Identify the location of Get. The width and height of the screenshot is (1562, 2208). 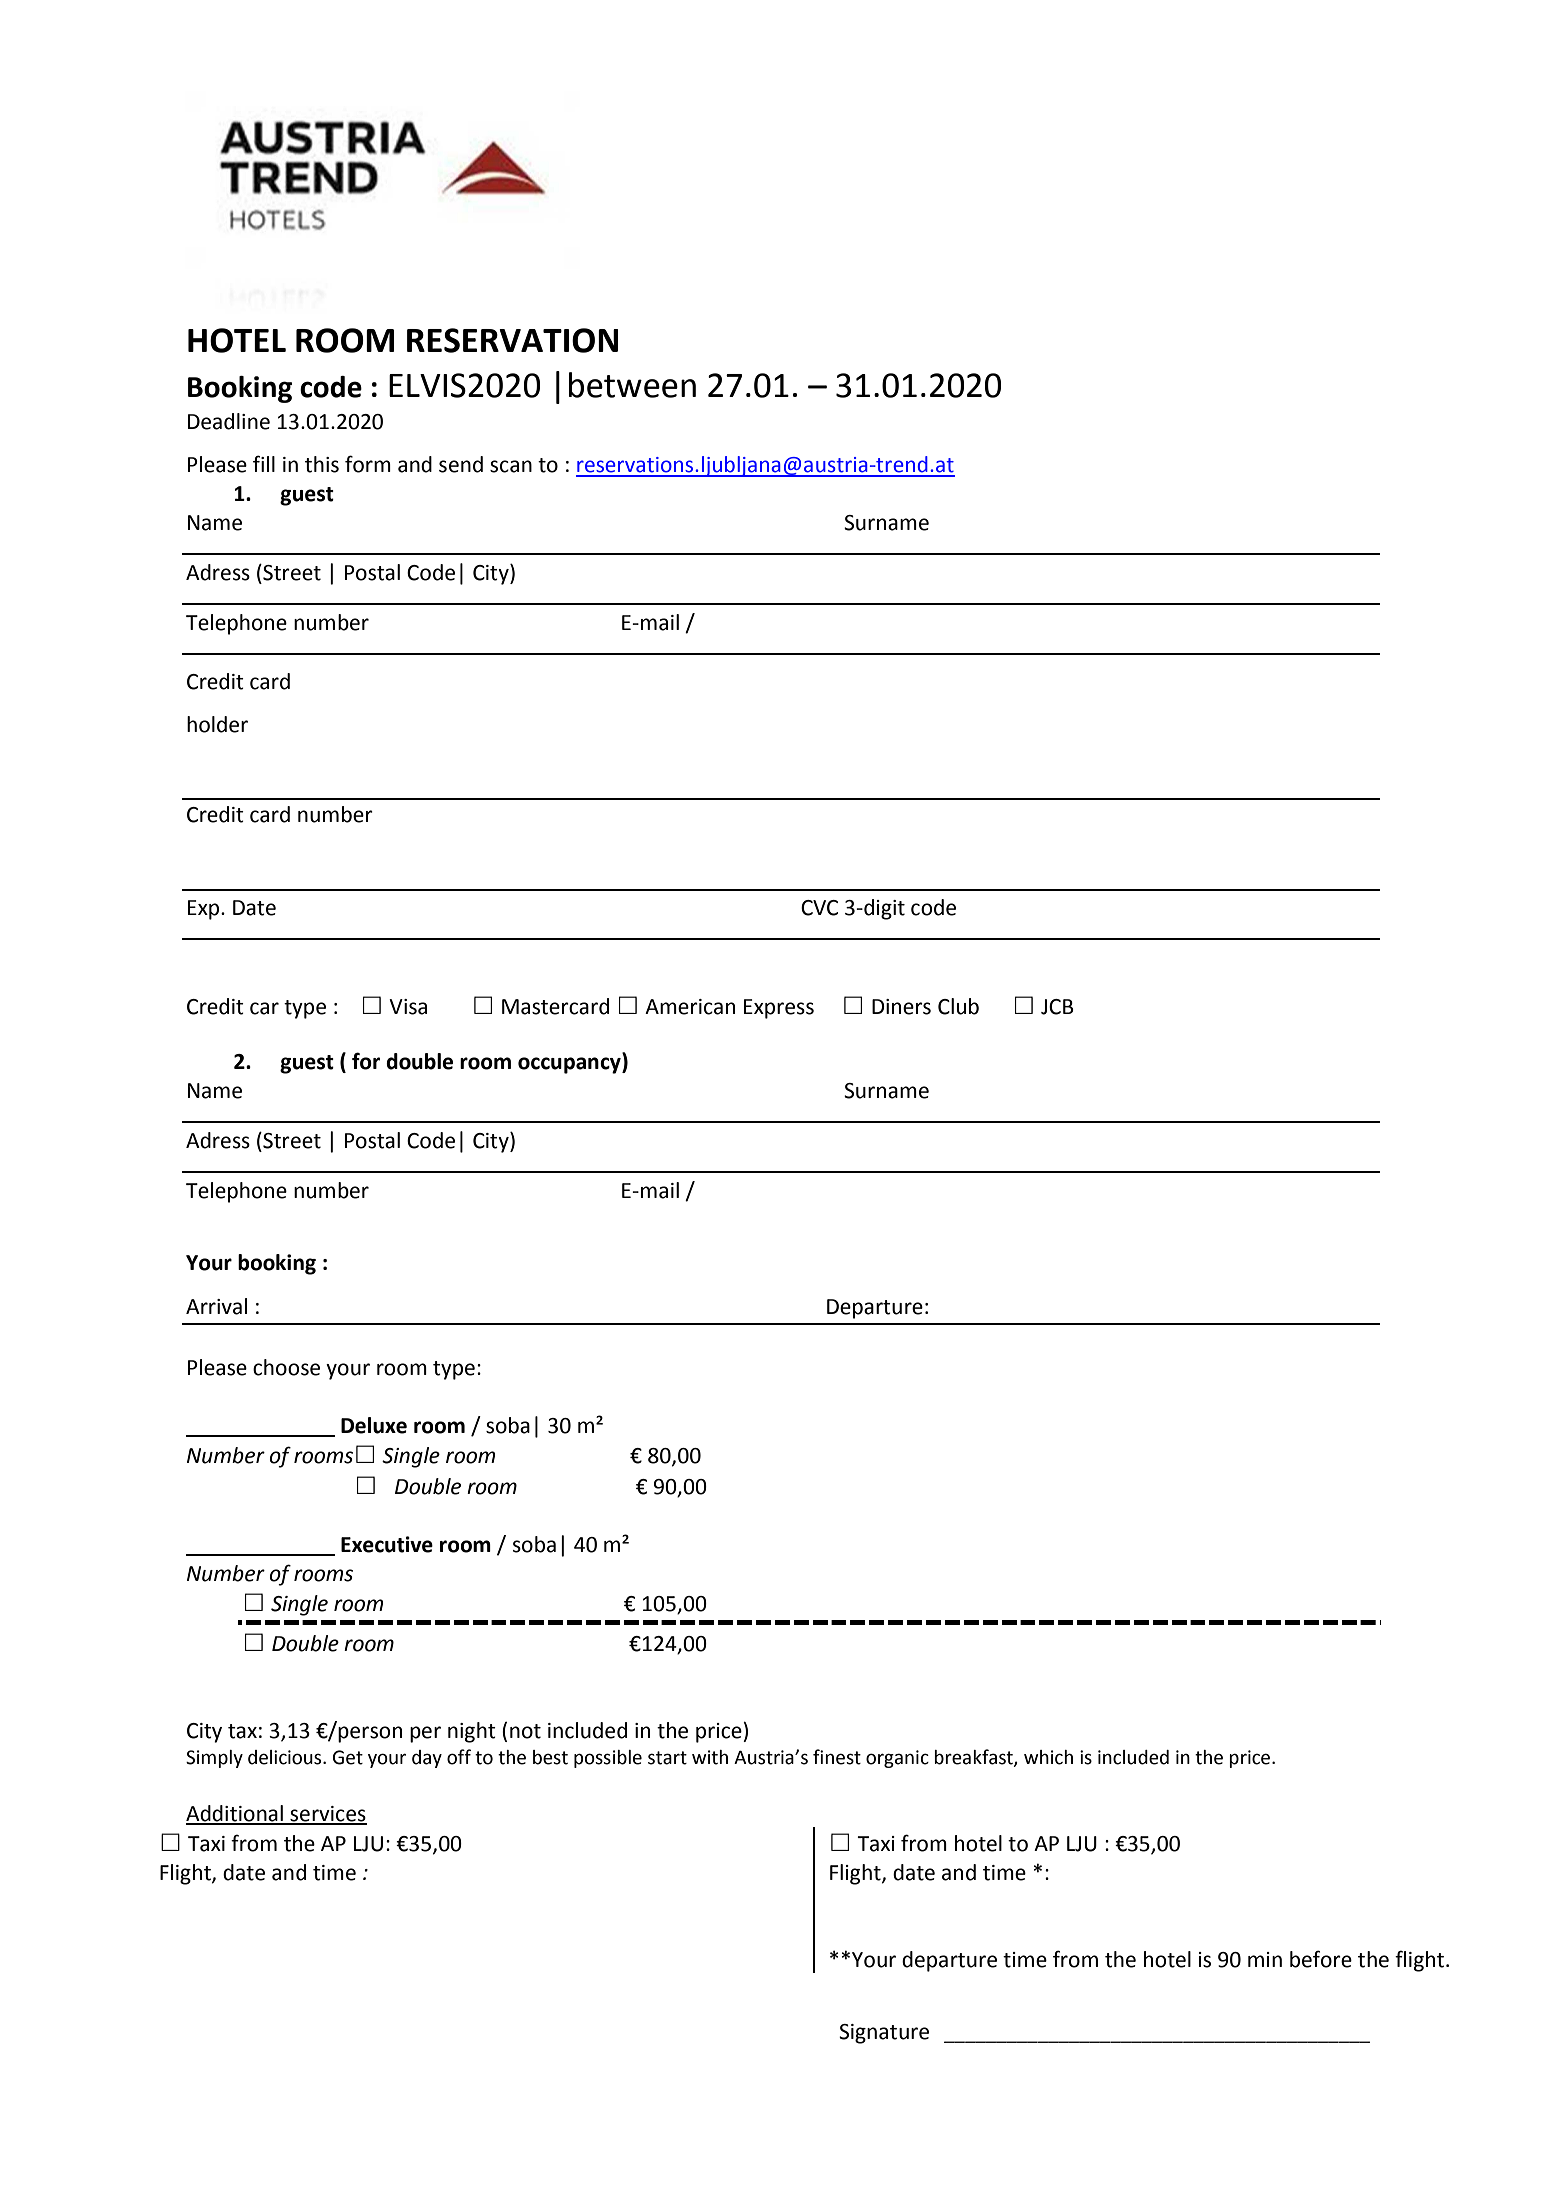
(348, 1757).
